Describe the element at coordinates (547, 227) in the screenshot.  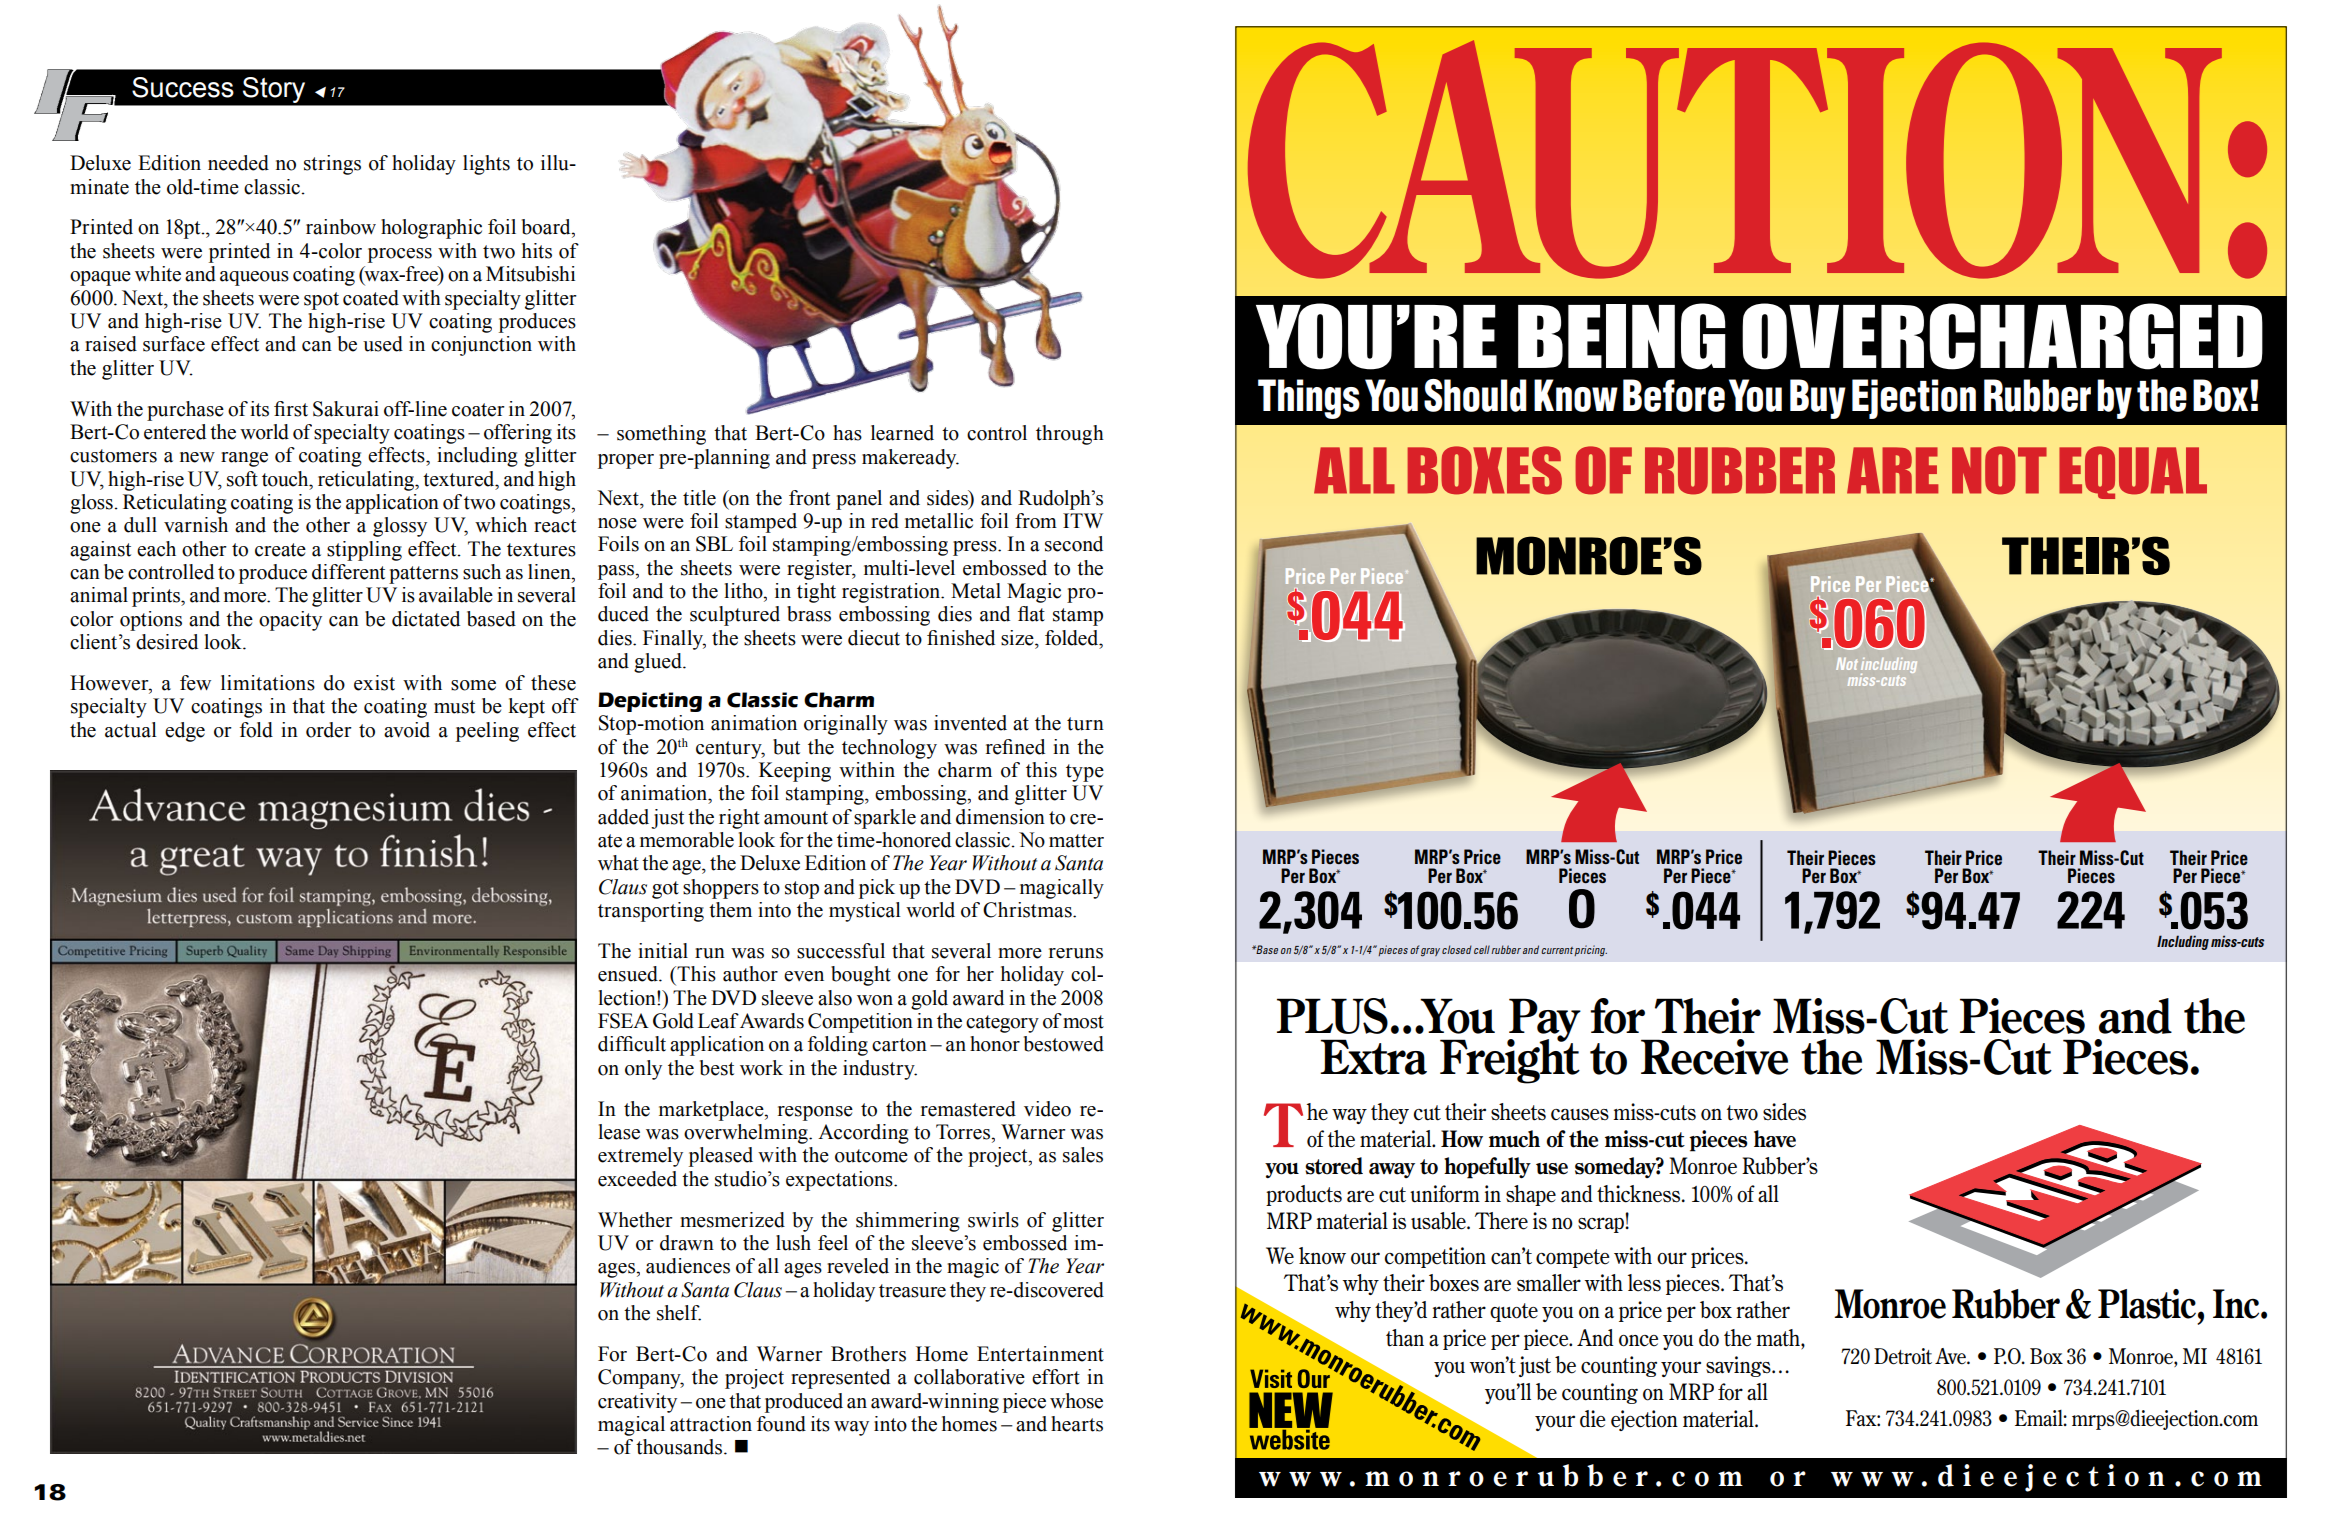
I see `board` at that location.
